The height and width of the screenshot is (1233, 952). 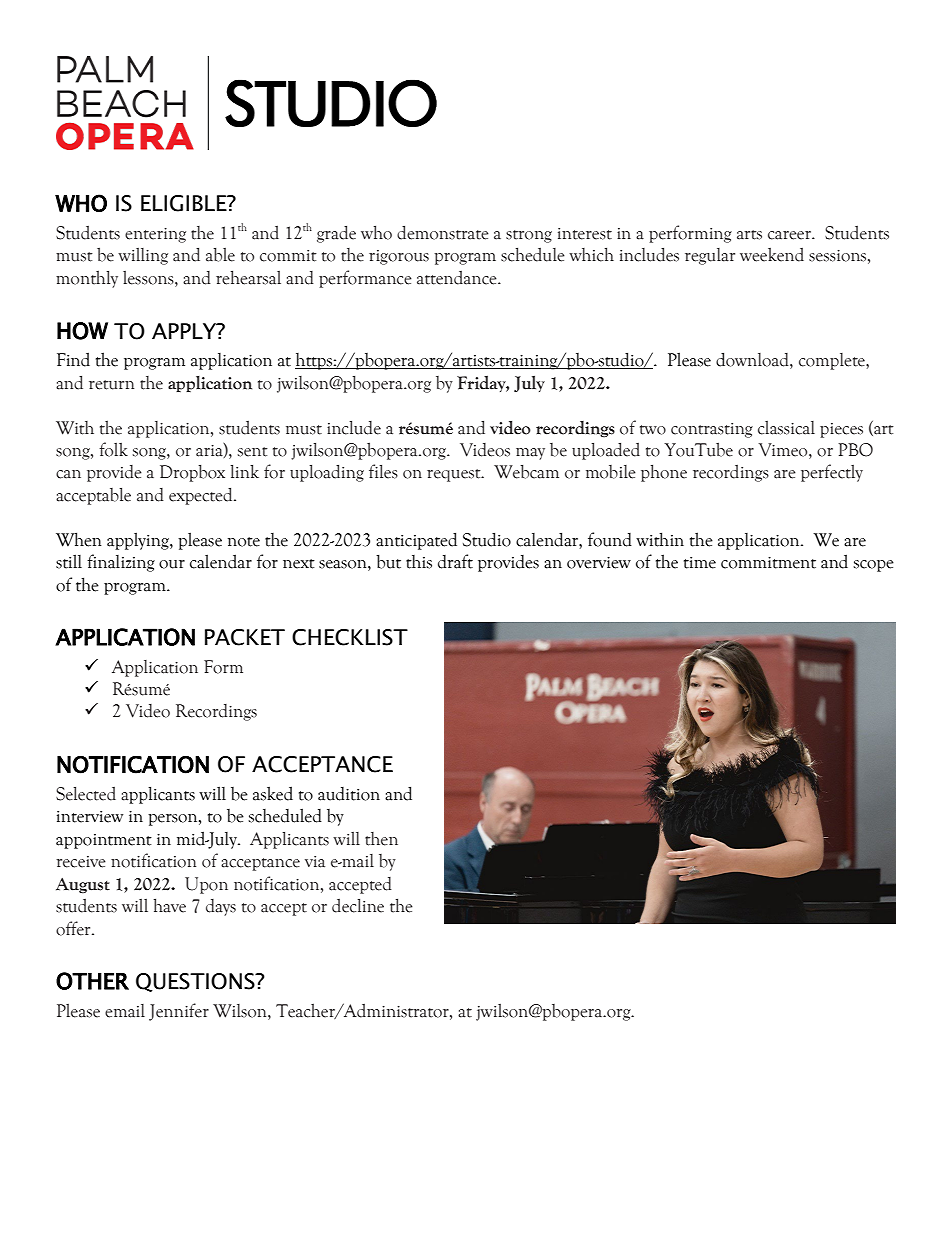 I want to click on audition, so click(x=349, y=794).
